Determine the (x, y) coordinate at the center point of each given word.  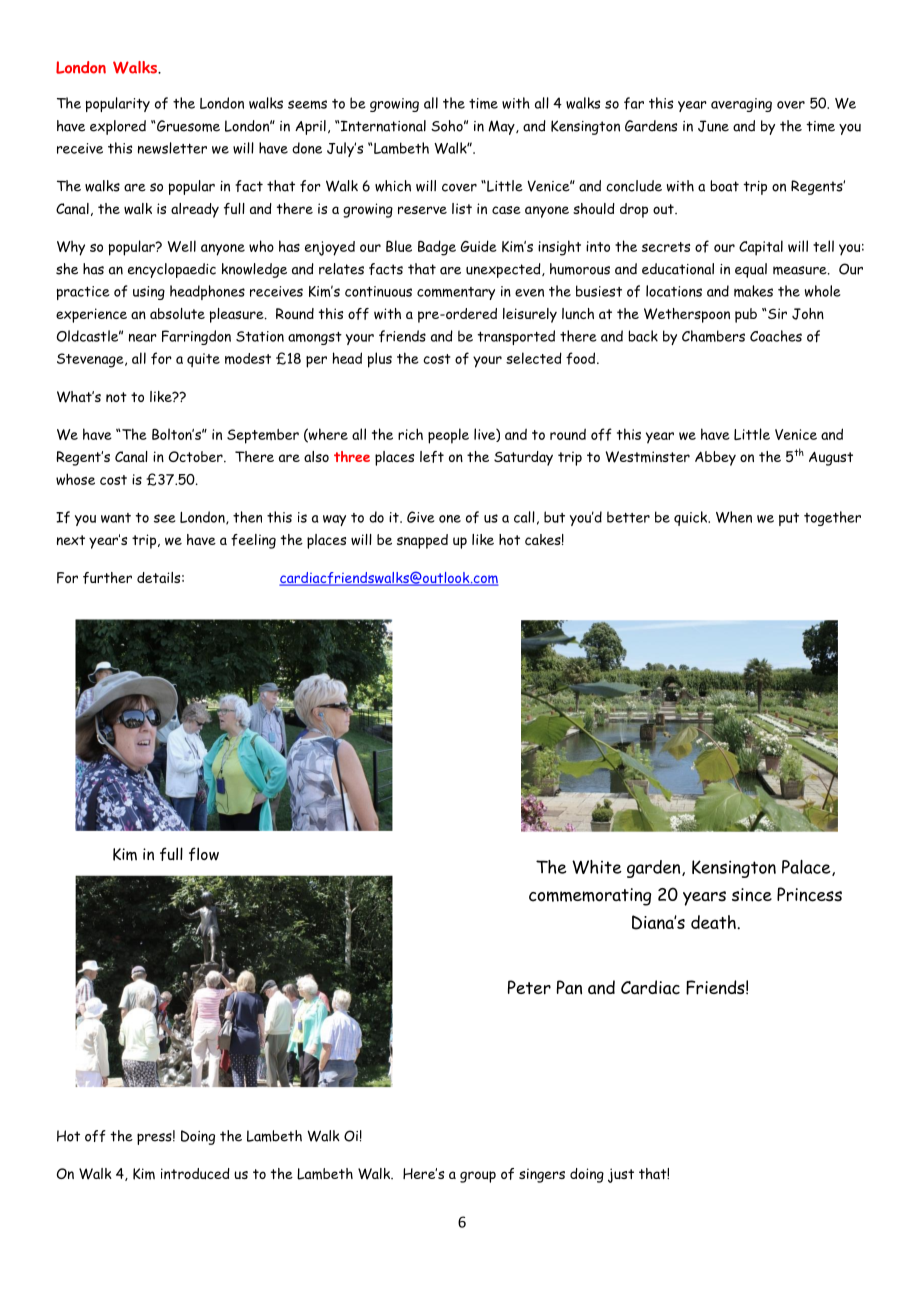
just (621, 1175)
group (478, 1177)
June (713, 126)
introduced (195, 1173)
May (502, 127)
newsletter (172, 148)
